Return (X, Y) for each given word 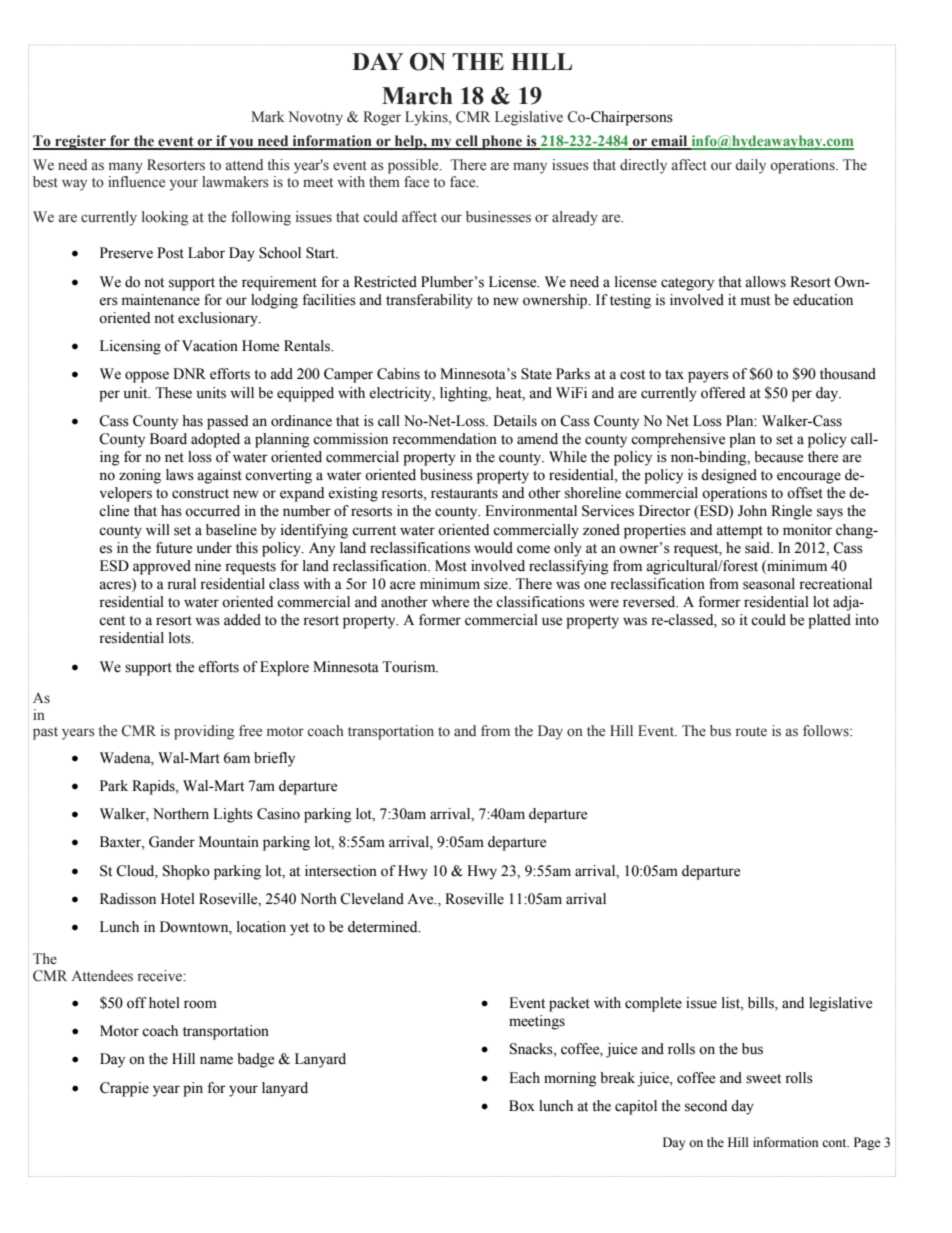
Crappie (124, 1089)
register (80, 142)
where (450, 602)
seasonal (769, 584)
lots (181, 638)
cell (467, 142)
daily (750, 166)
